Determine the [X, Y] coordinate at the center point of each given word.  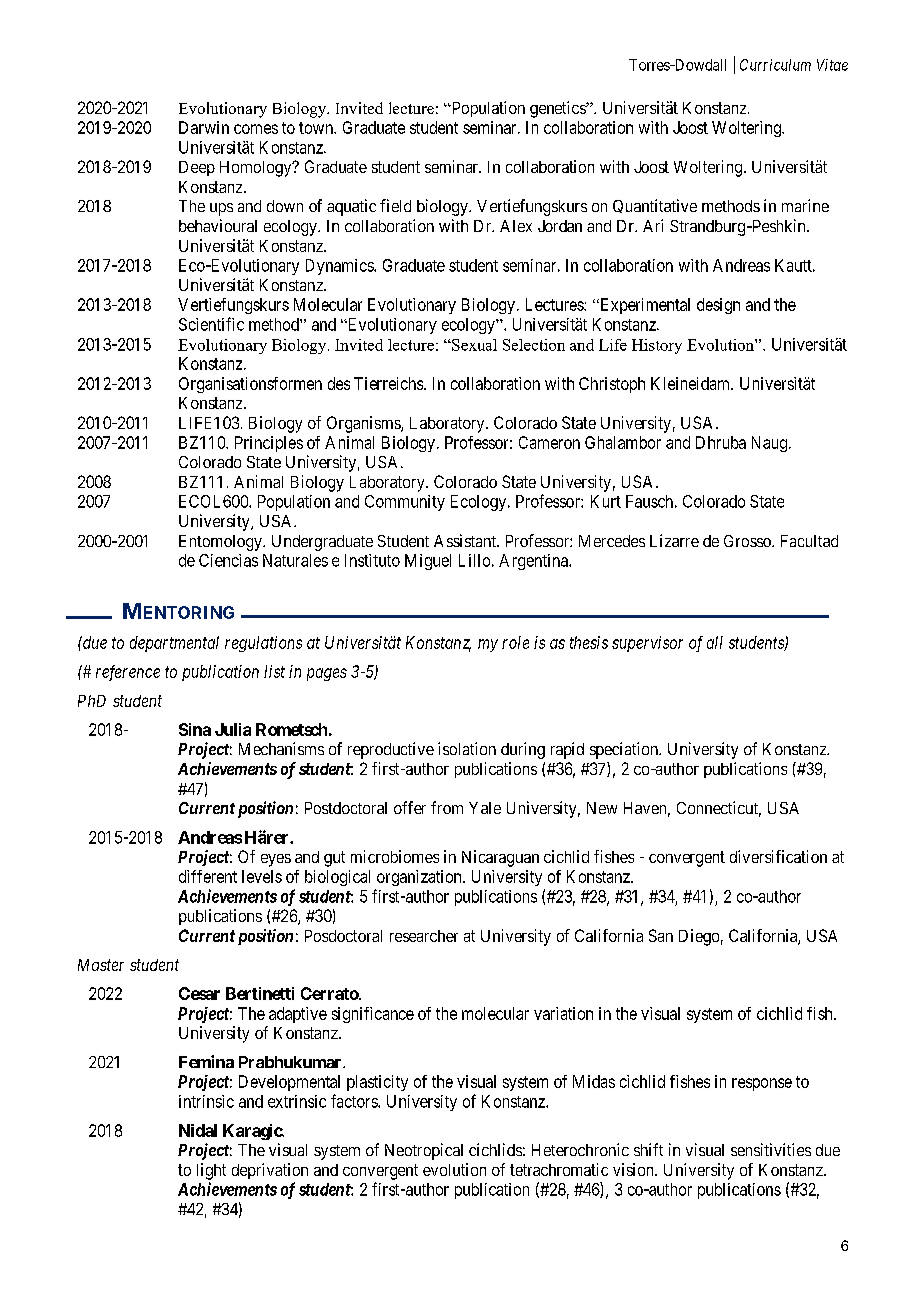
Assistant [466, 540]
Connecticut [719, 809]
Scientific [211, 324]
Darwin [204, 127]
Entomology [221, 543]
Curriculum [775, 65]
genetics [558, 109]
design [718, 306]
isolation [467, 748]
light [211, 1171]
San [661, 935]
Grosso [748, 541]
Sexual [473, 345]
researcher [424, 936]
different [208, 876]
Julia [233, 729]
